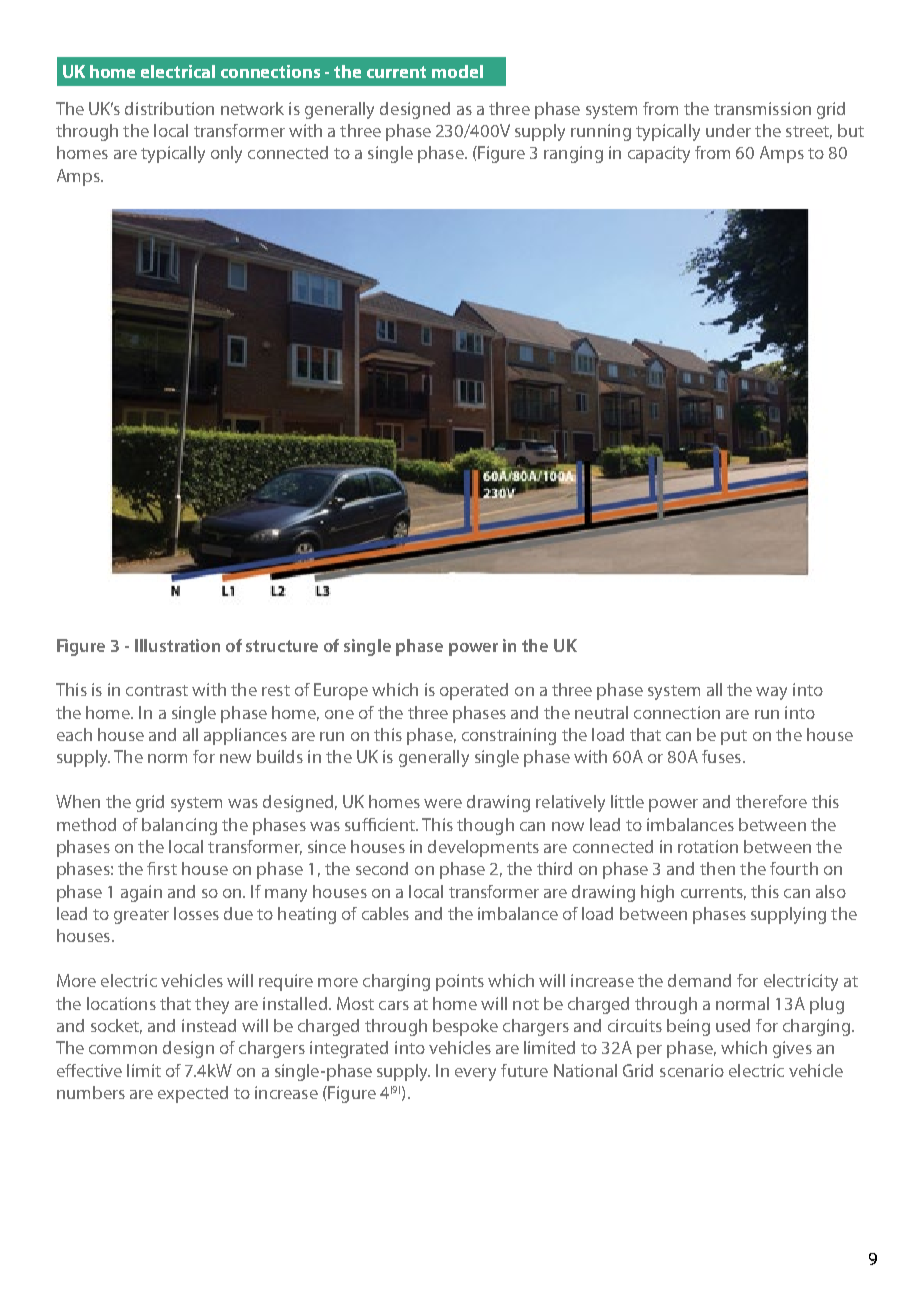 This screenshot has width=924, height=1308. I want to click on operated, so click(474, 691).
